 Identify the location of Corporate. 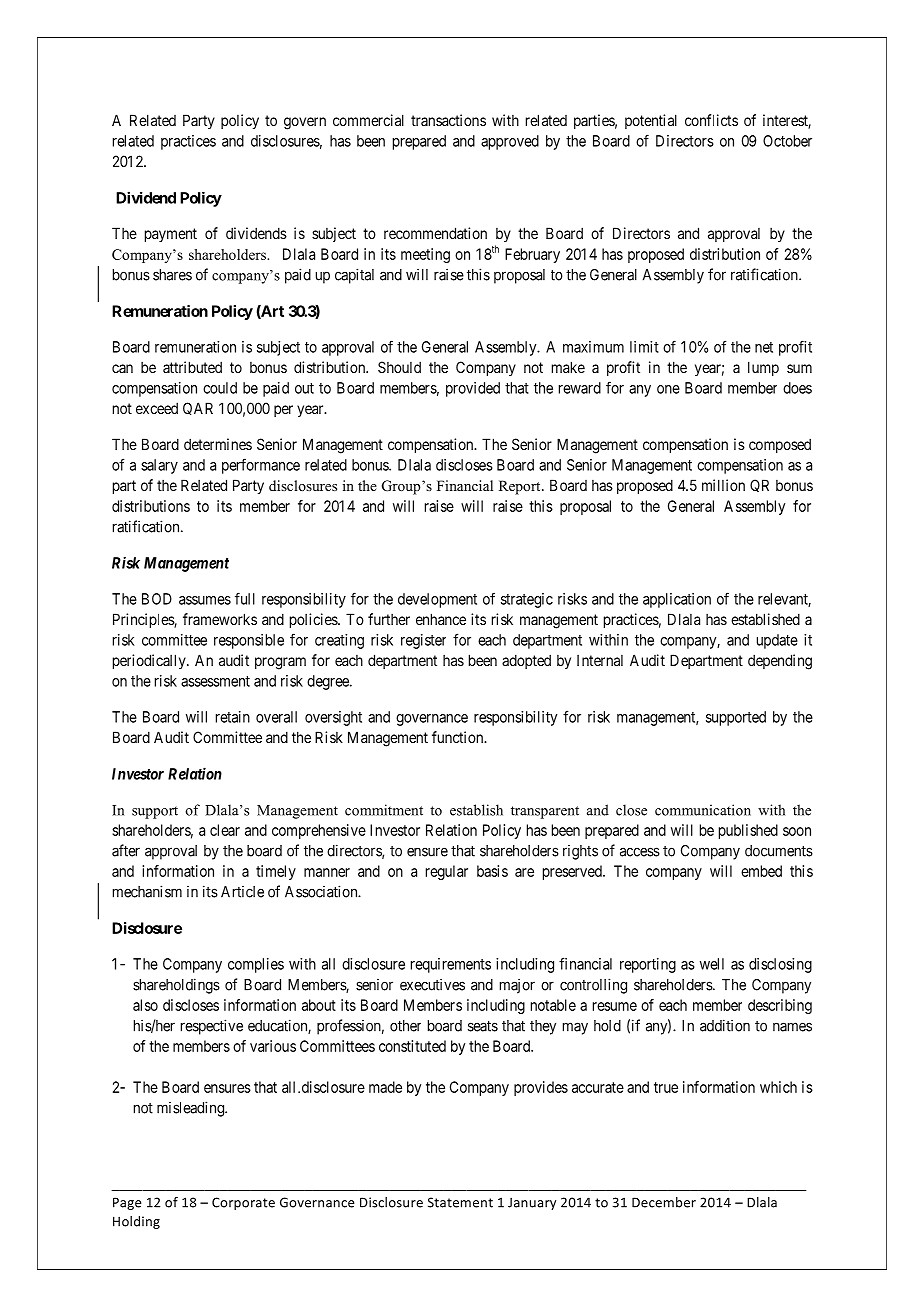
(243, 1203).
